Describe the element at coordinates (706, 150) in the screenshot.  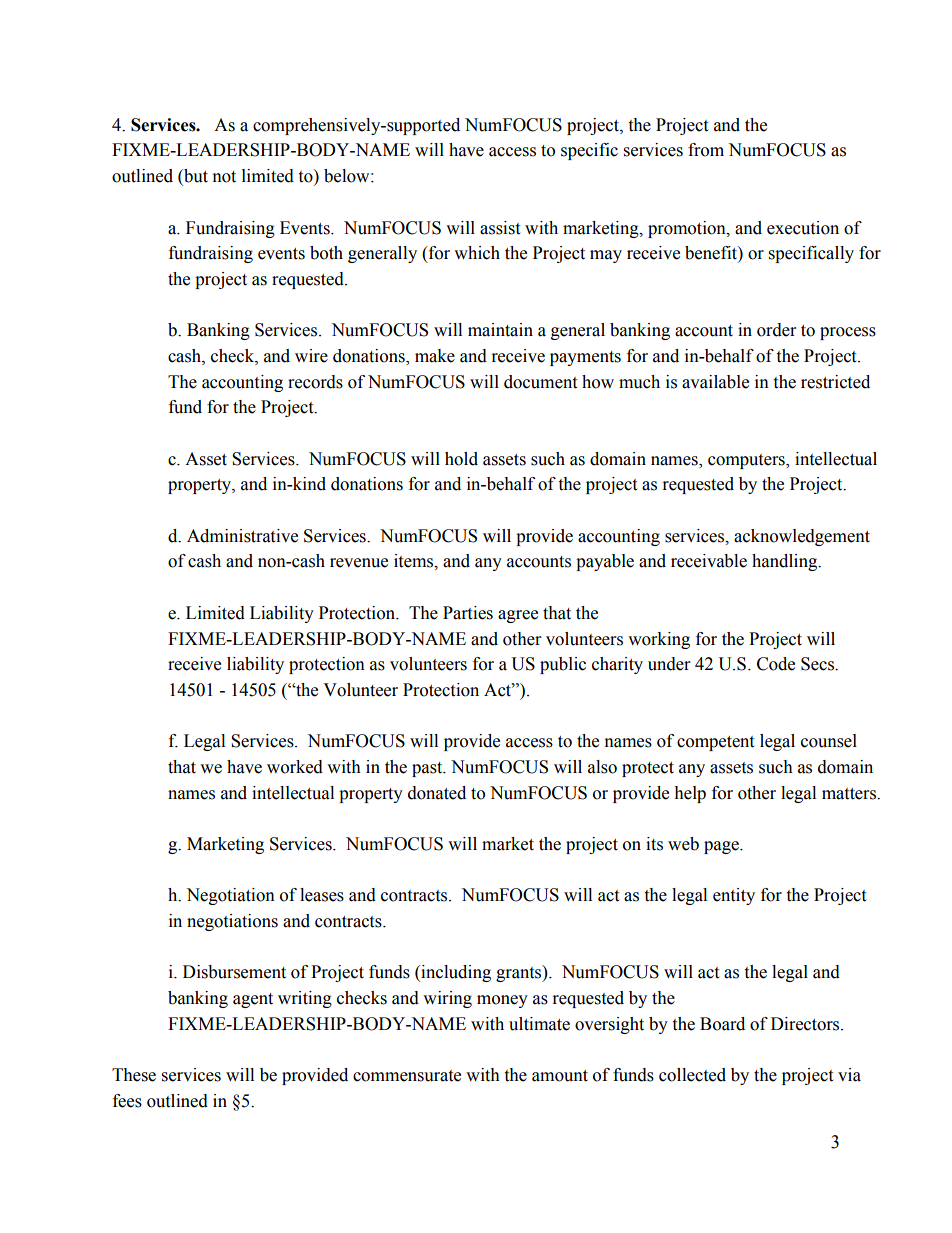
I see `from` at that location.
